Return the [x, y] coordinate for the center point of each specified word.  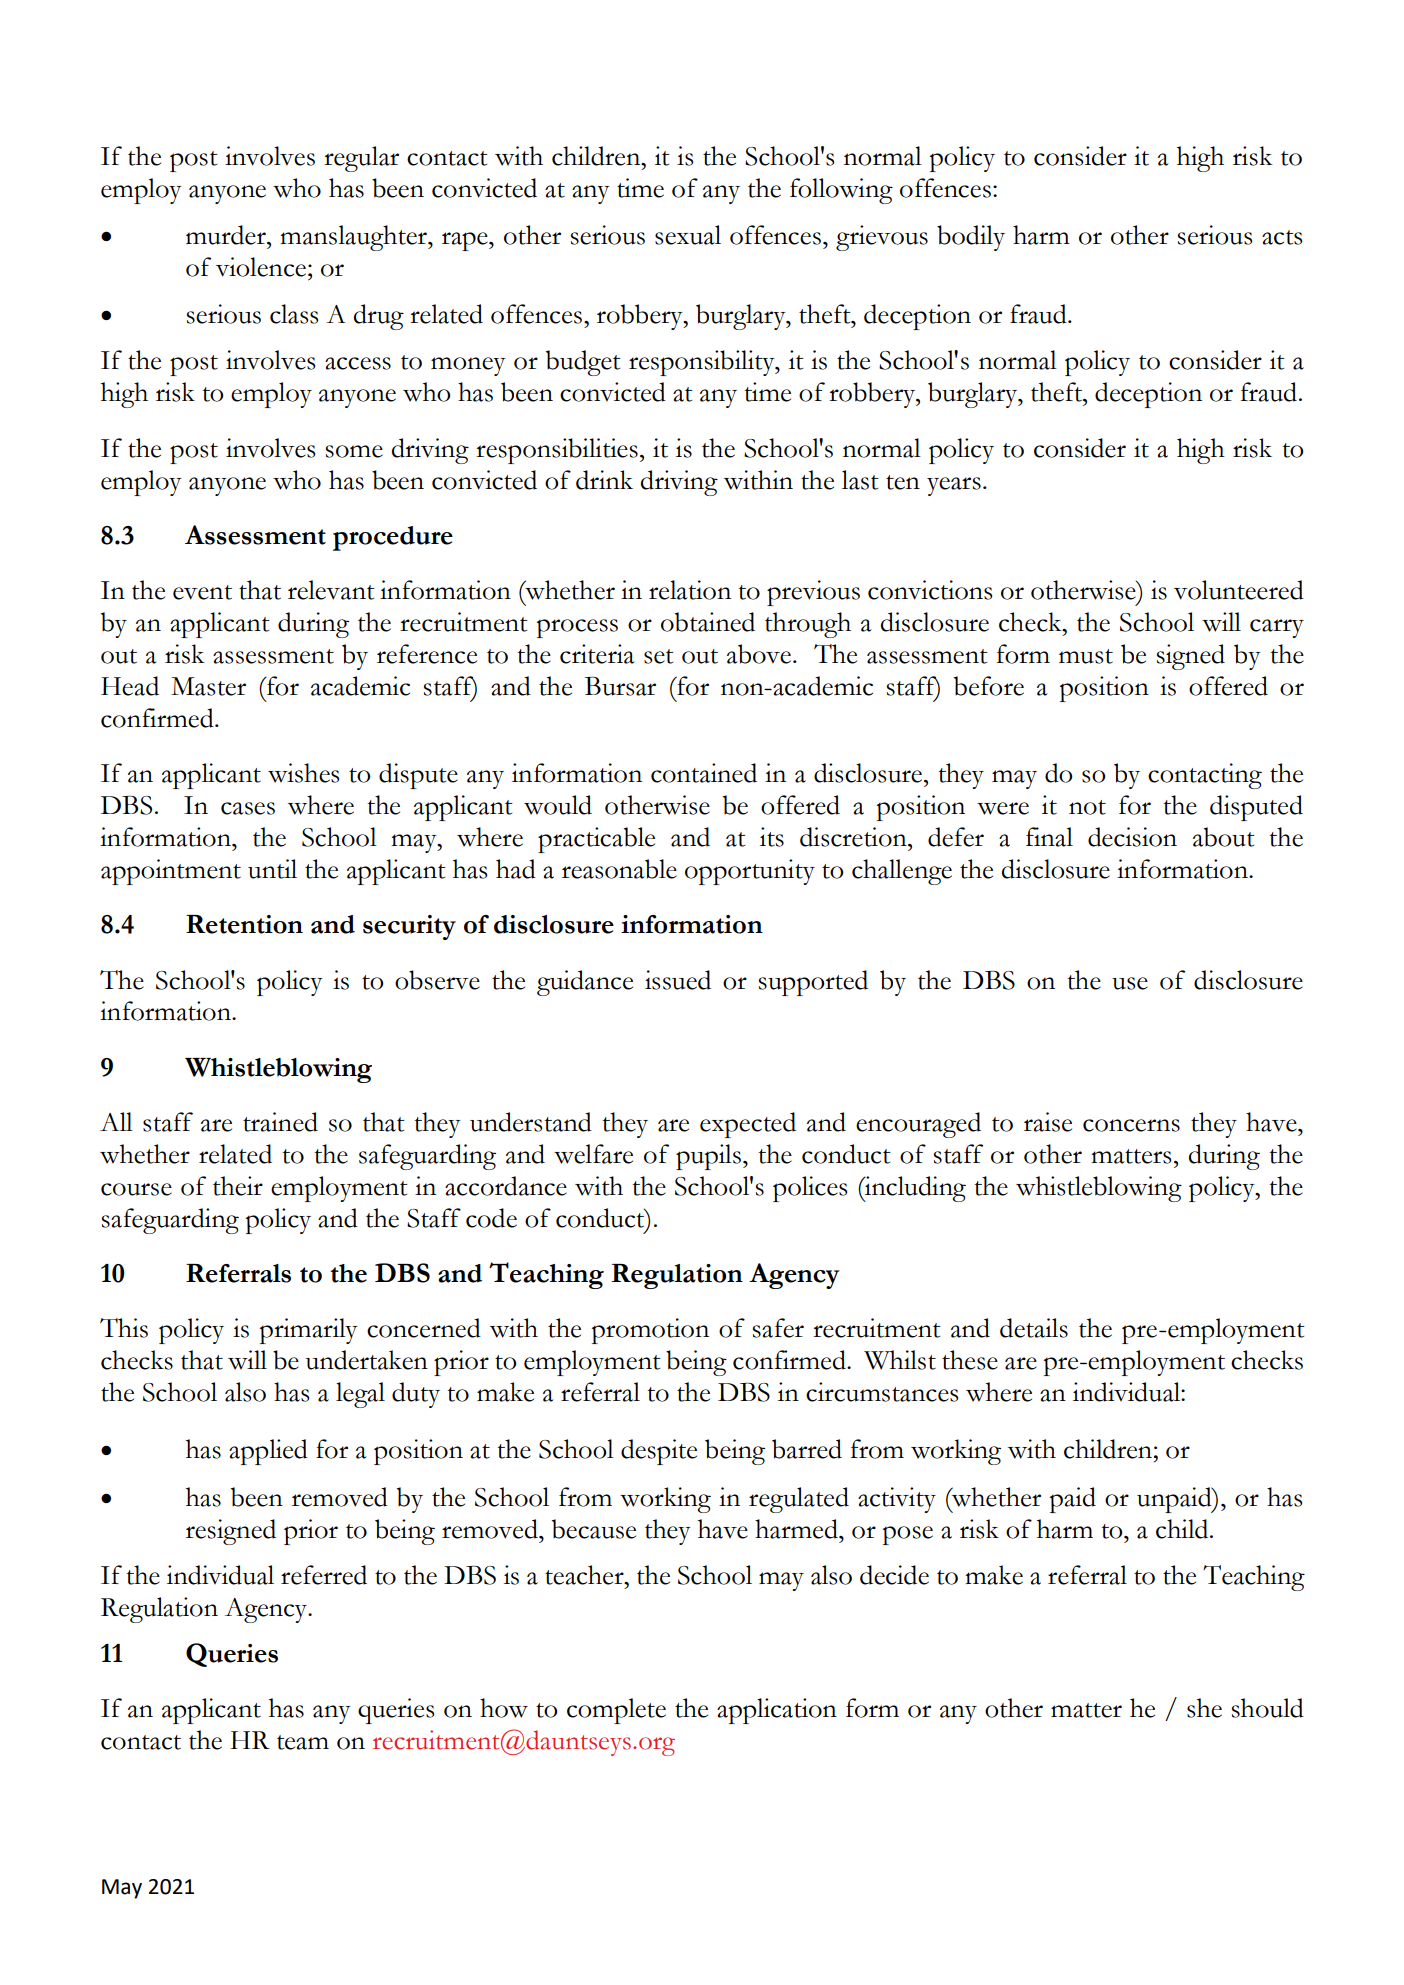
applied [268, 1452]
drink [604, 480]
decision [1132, 837]
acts [1282, 237]
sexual [688, 235]
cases [248, 808]
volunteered [1239, 590]
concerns [1131, 1125]
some [354, 451]
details [1034, 1328]
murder [227, 235]
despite [659, 1452]
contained [704, 773]
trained [280, 1122]
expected [748, 1125]
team [303, 1742]
